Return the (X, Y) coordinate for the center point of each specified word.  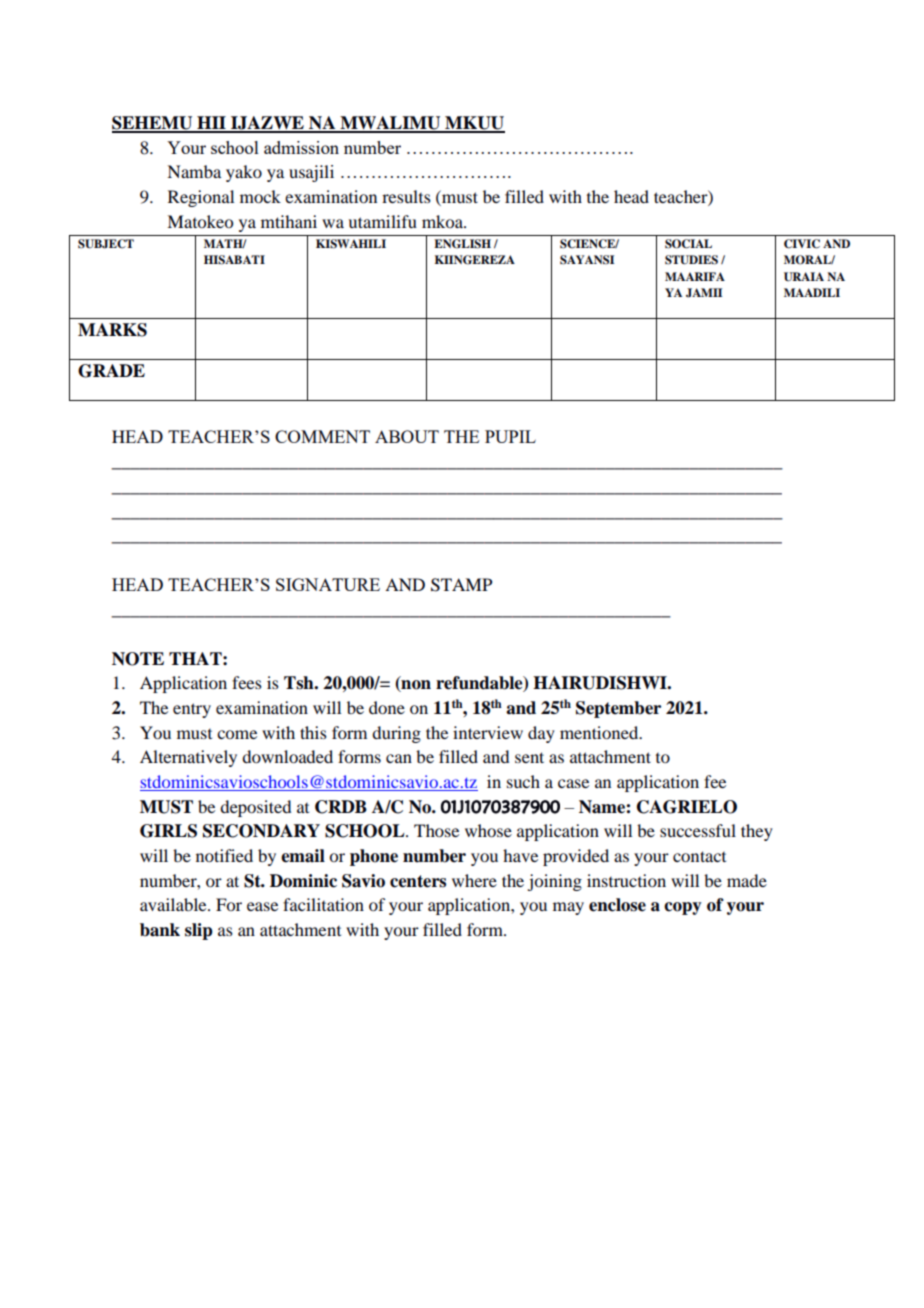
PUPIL (510, 436)
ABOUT (407, 436)
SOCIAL (688, 244)
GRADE (111, 371)
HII (211, 124)
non (415, 686)
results (406, 196)
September (618, 709)
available (174, 904)
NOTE (138, 659)
